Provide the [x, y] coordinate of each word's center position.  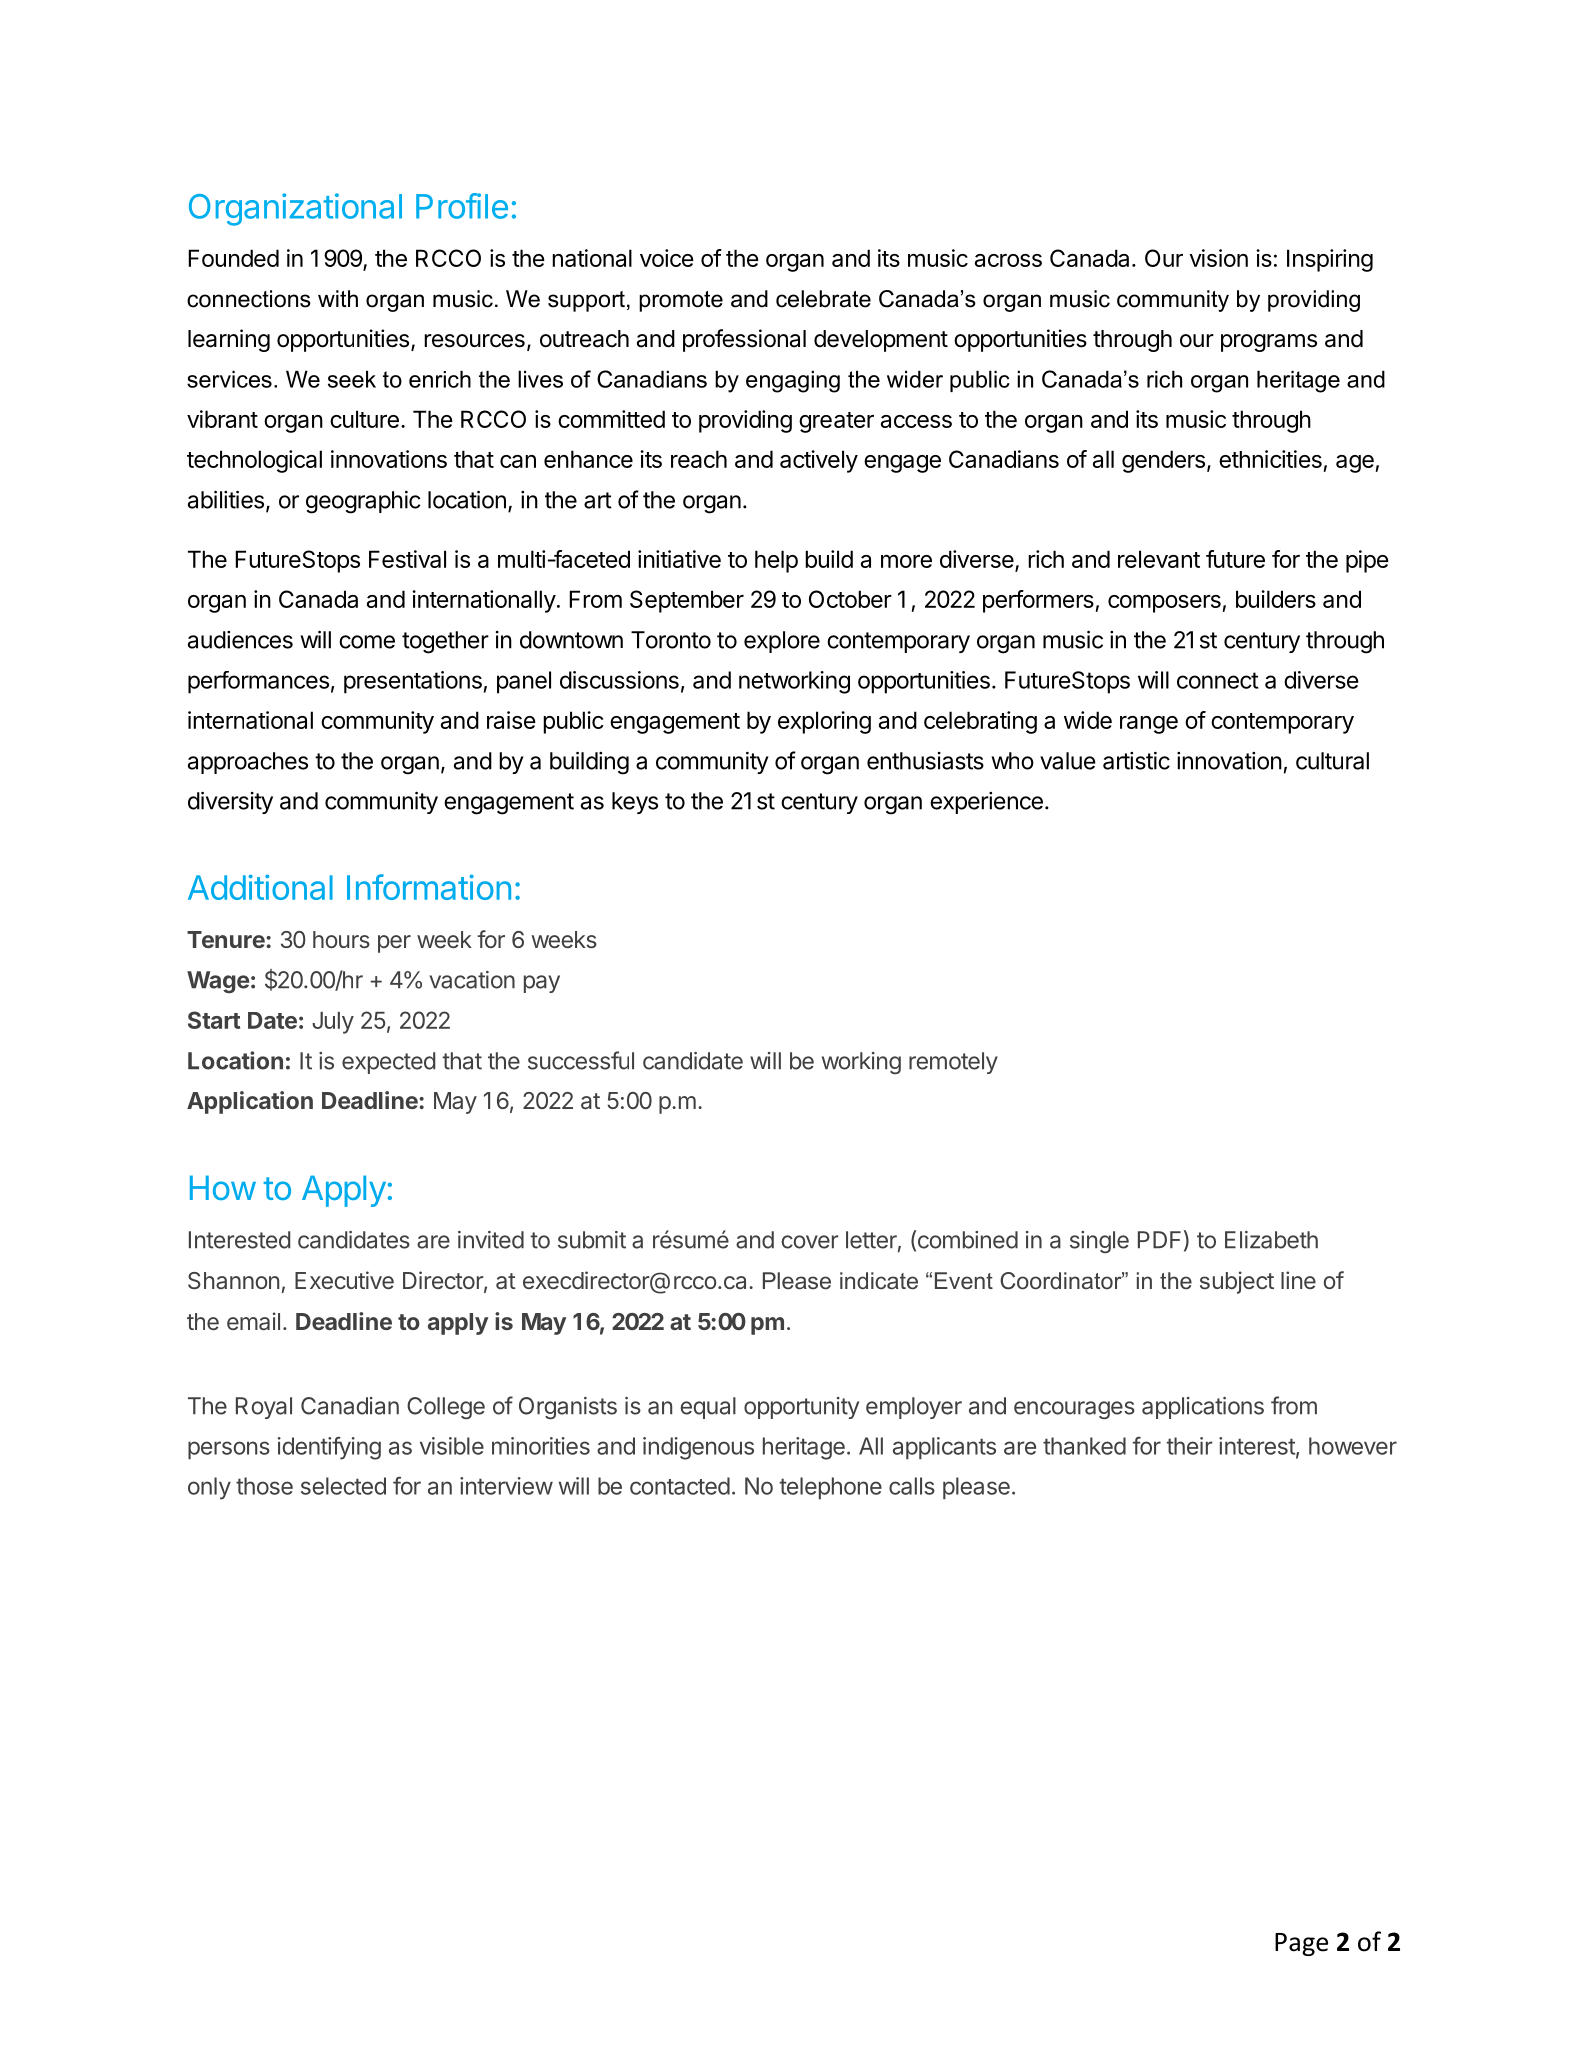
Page [1301, 1944]
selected [343, 1486]
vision [1218, 258]
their [1189, 1446]
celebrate [823, 299]
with [338, 298]
